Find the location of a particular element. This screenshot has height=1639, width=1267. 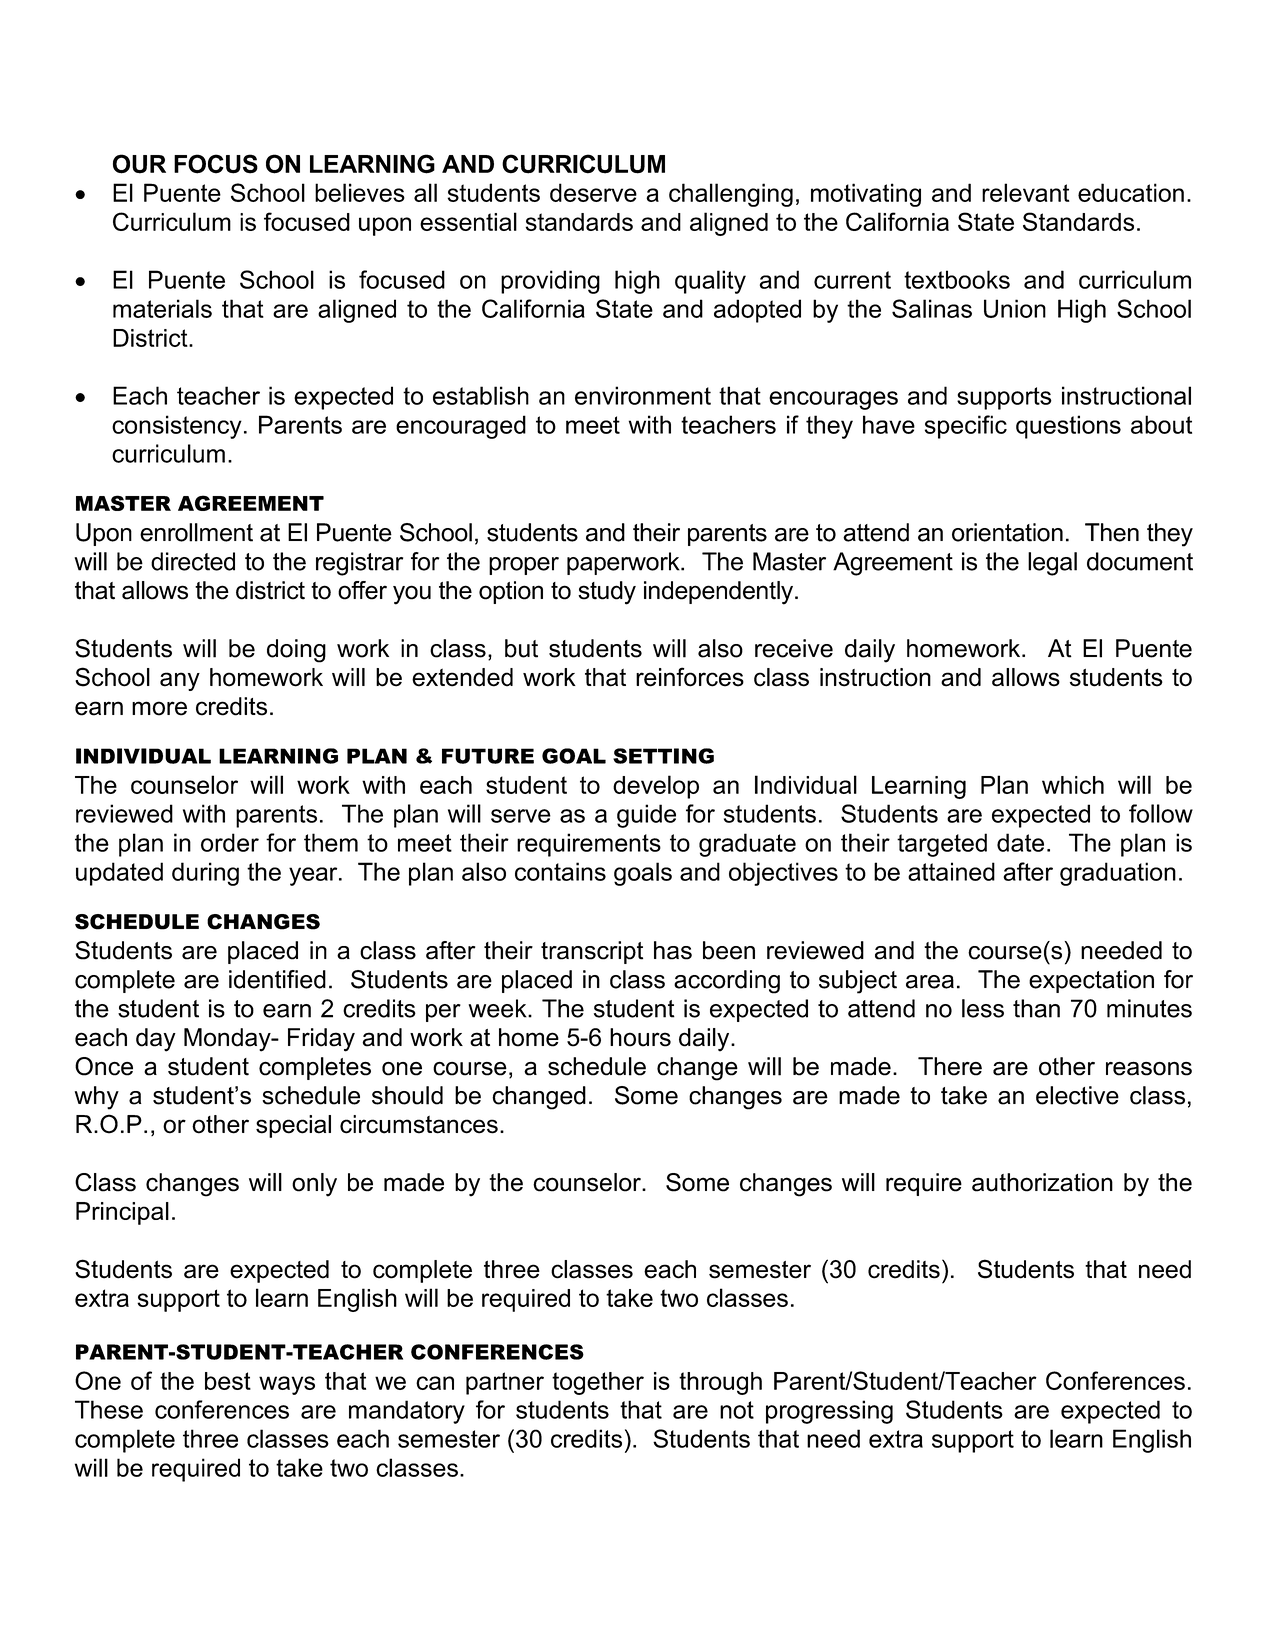

than is located at coordinates (1036, 1008).
